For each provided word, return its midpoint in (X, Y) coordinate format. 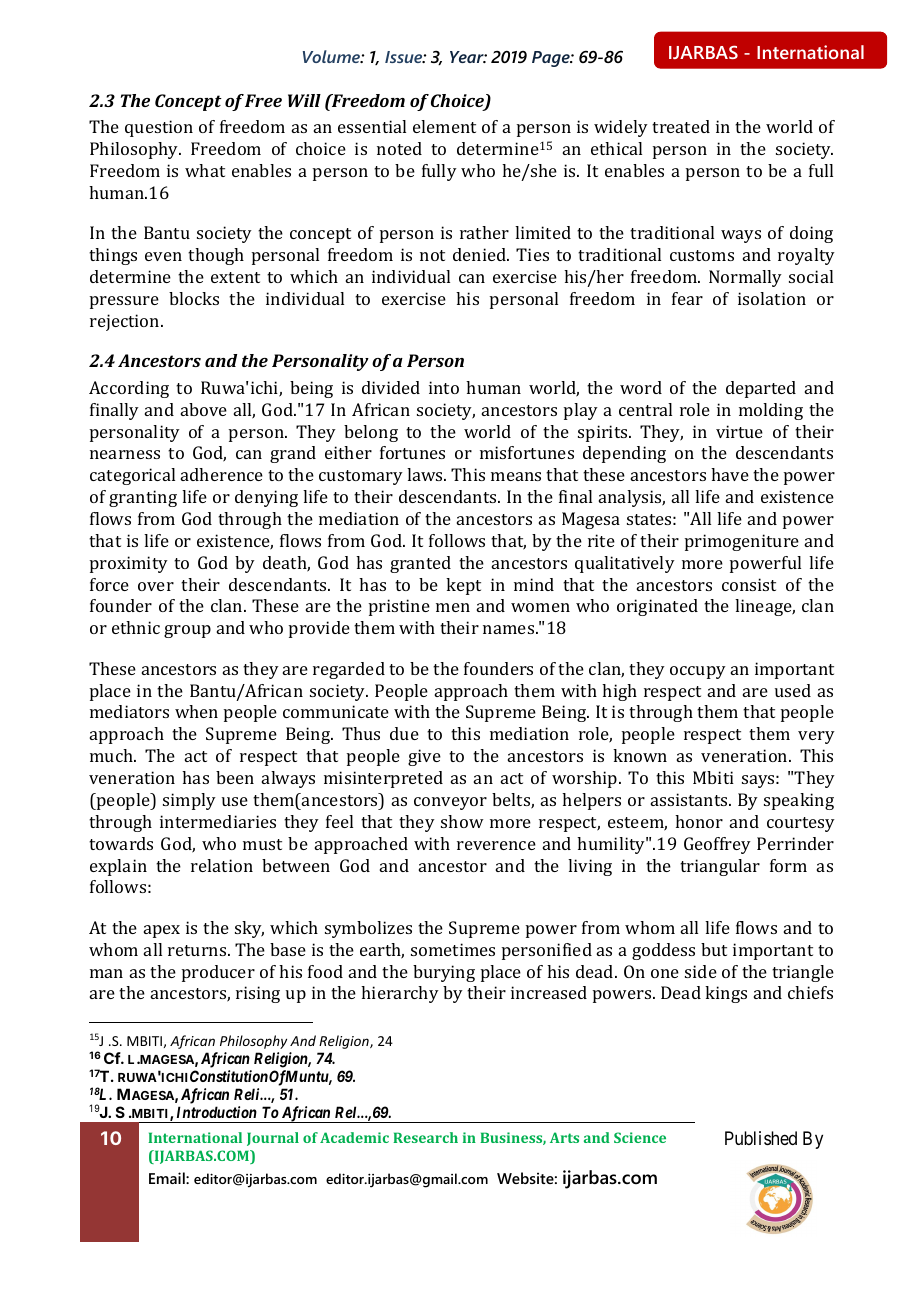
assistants (690, 799)
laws (426, 474)
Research (425, 1137)
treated (681, 126)
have (730, 474)
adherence (222, 474)
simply (189, 801)
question (159, 128)
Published (761, 1138)
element (444, 126)
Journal (273, 1139)
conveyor (450, 803)
